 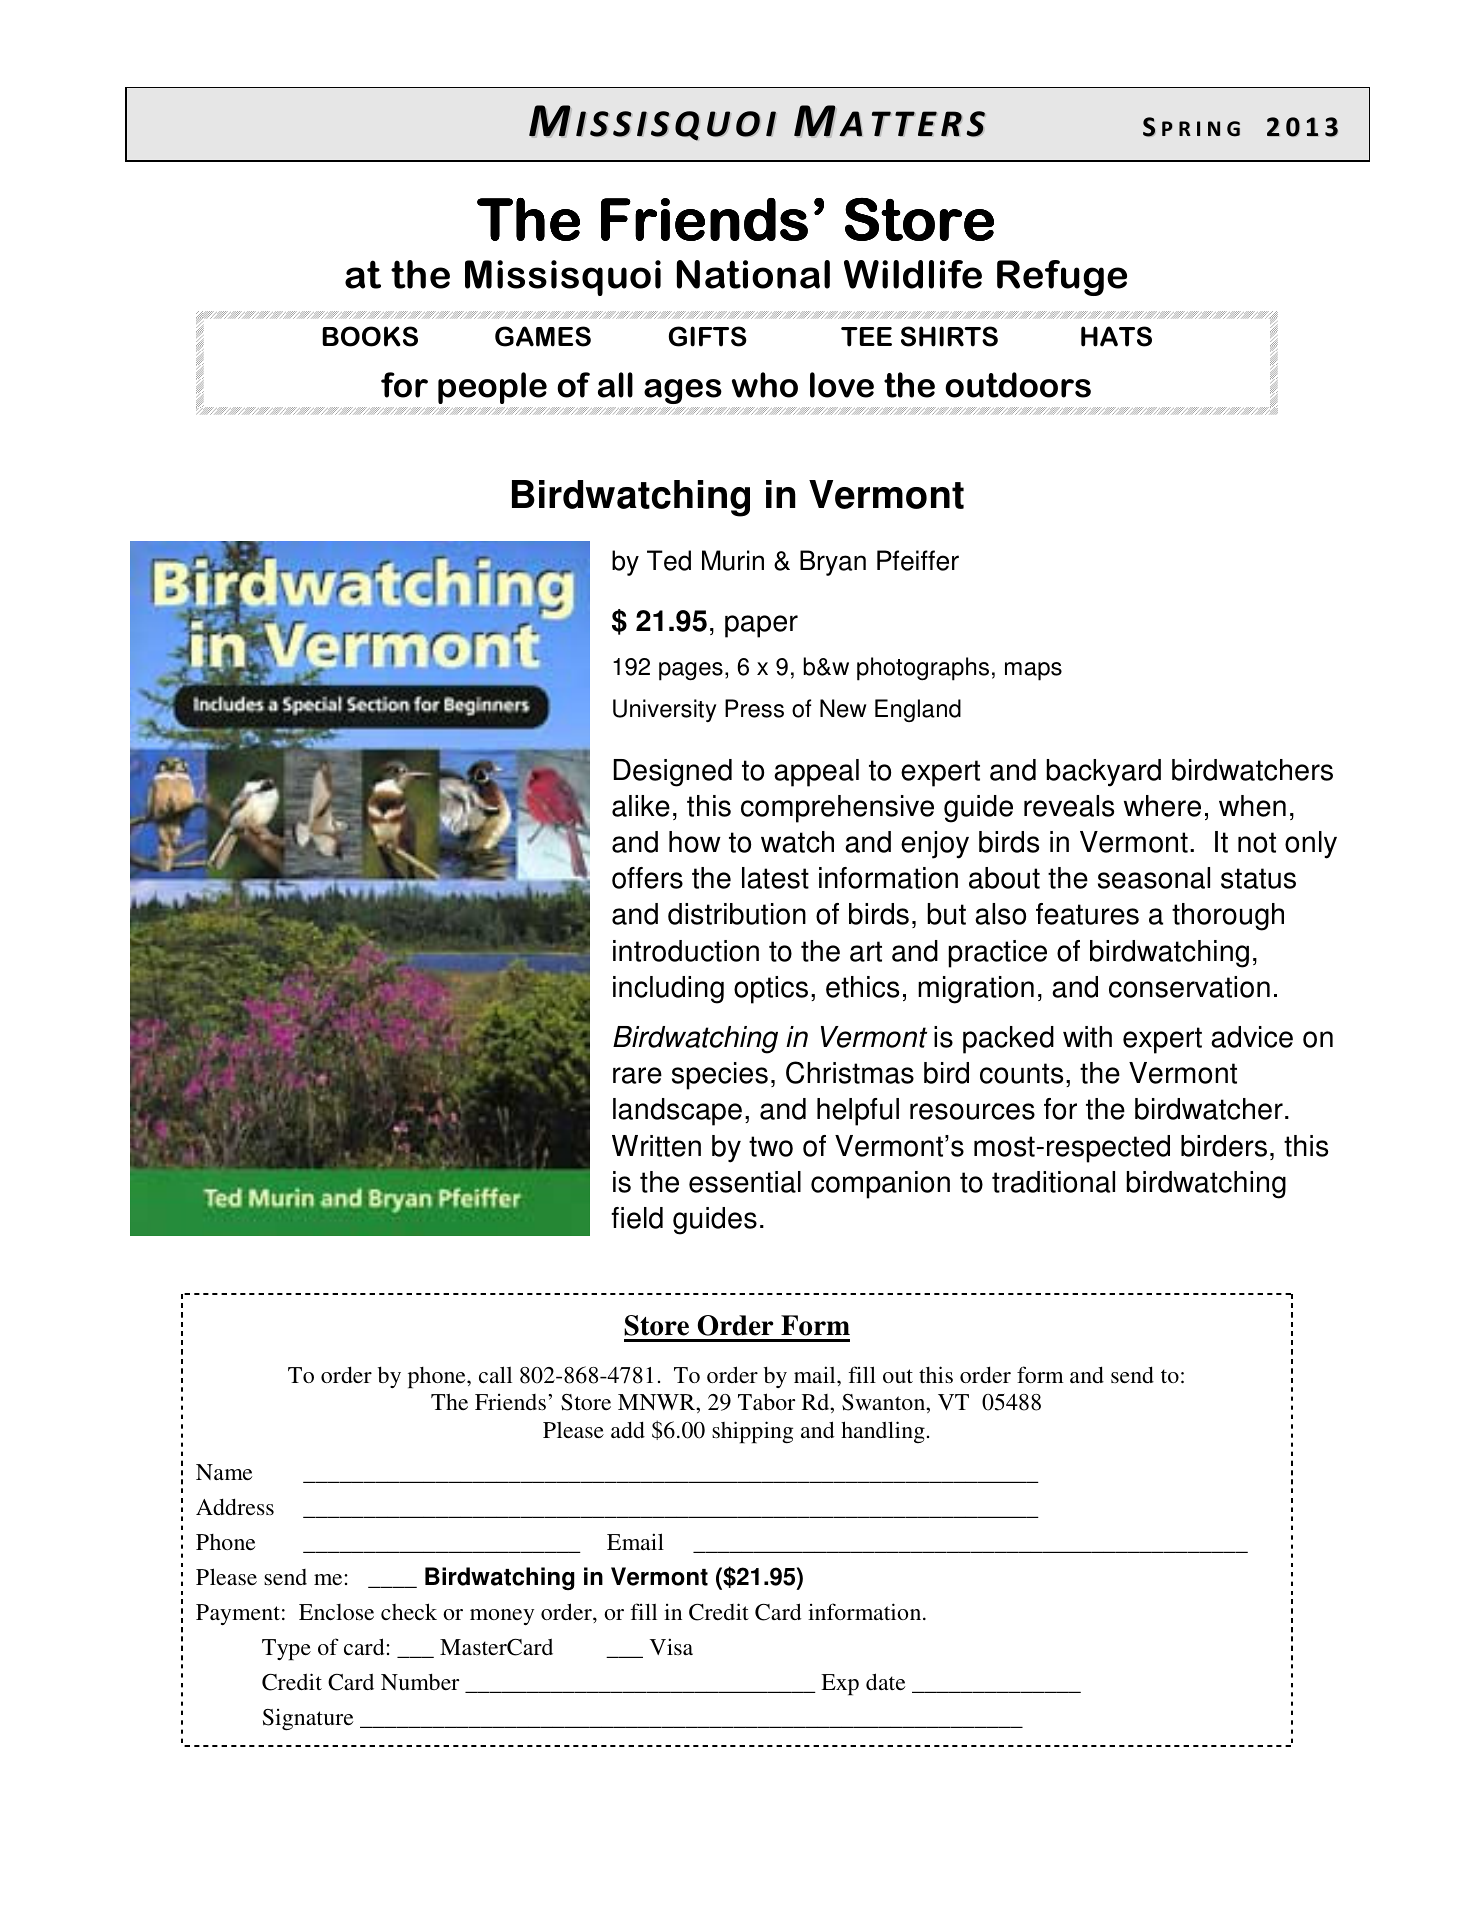 What do you see at coordinates (637, 1075) in the screenshot?
I see `rare` at bounding box center [637, 1075].
